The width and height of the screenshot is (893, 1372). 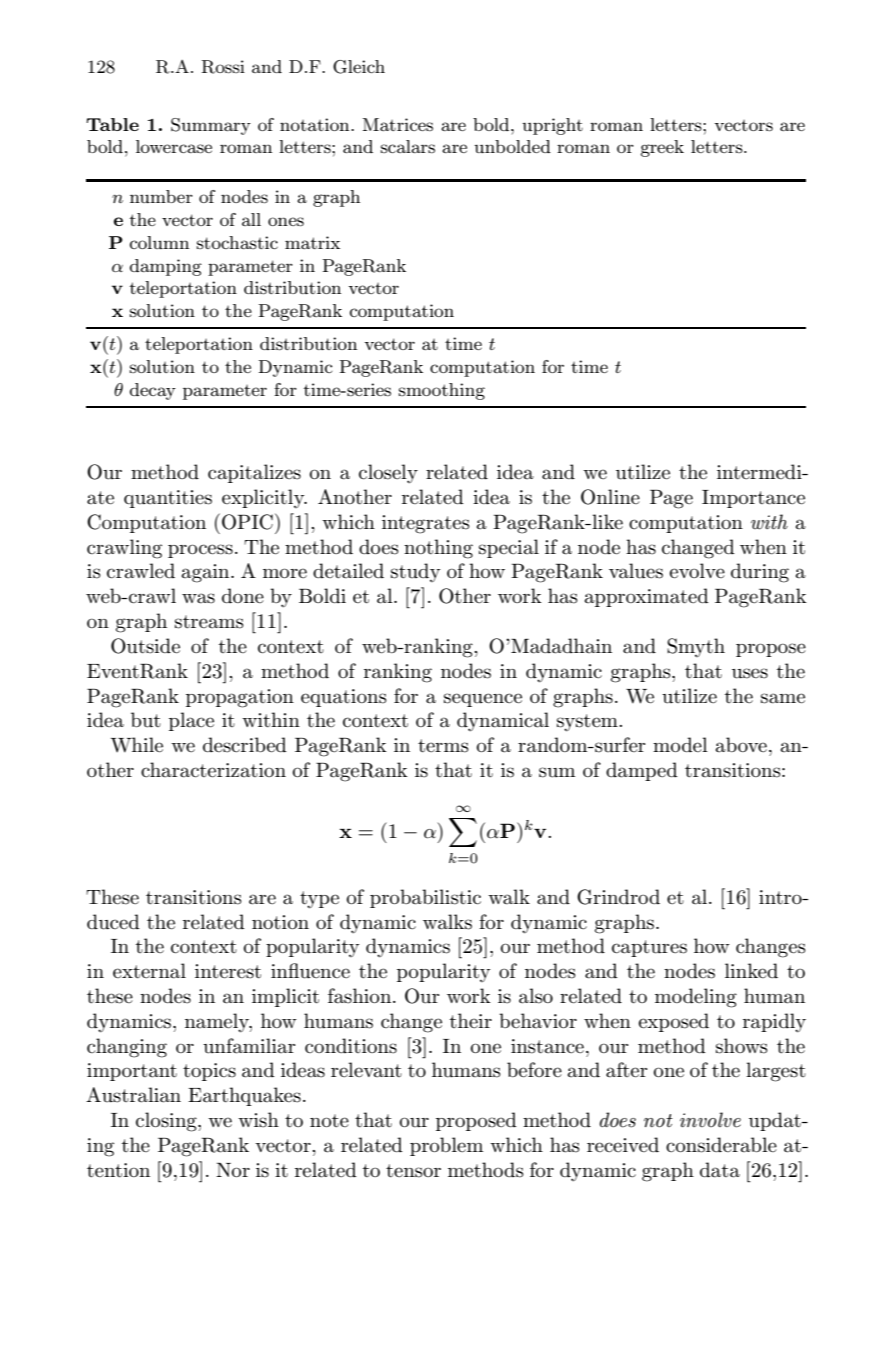 I want to click on greek, so click(x=662, y=148).
